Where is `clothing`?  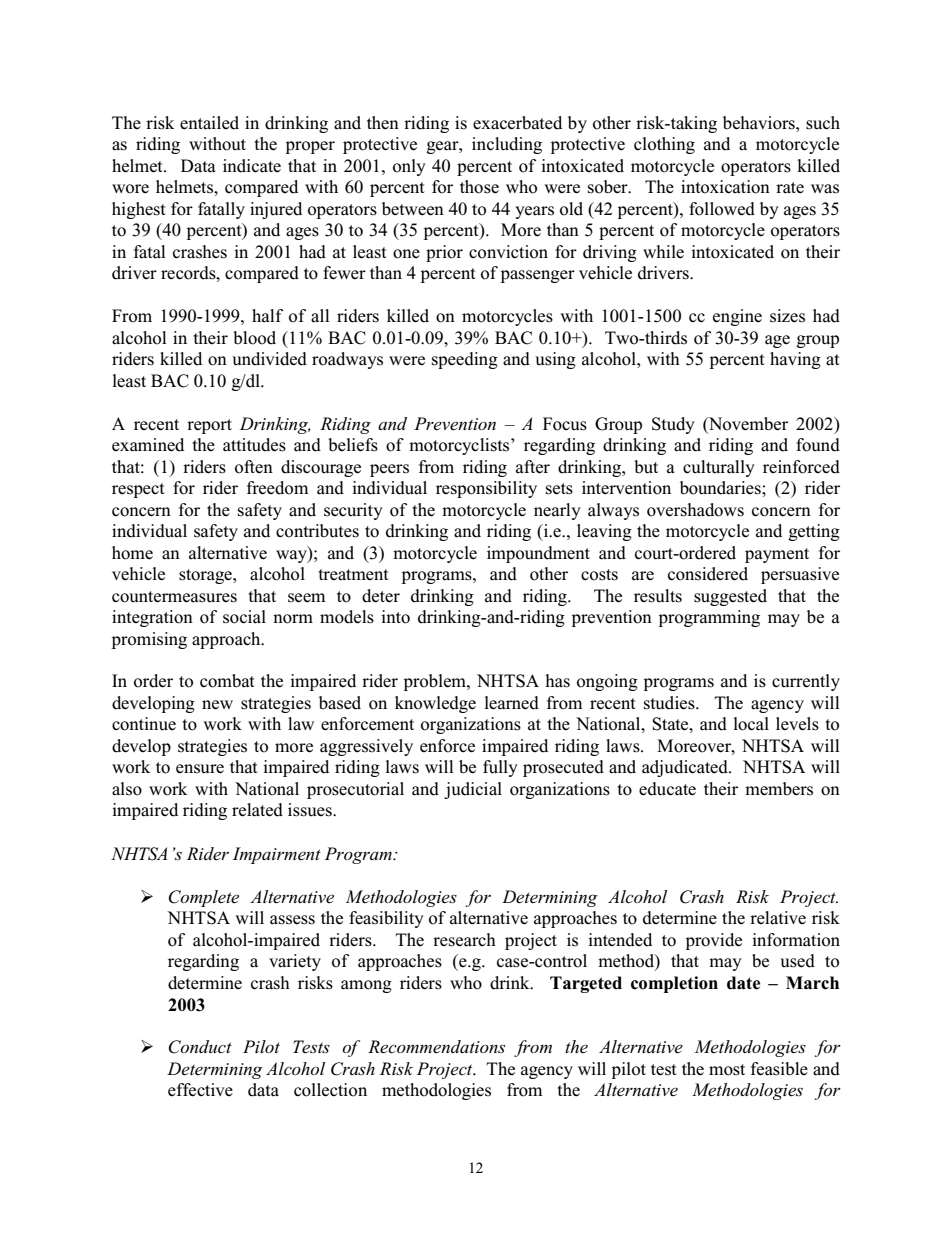 clothing is located at coordinates (664, 145).
